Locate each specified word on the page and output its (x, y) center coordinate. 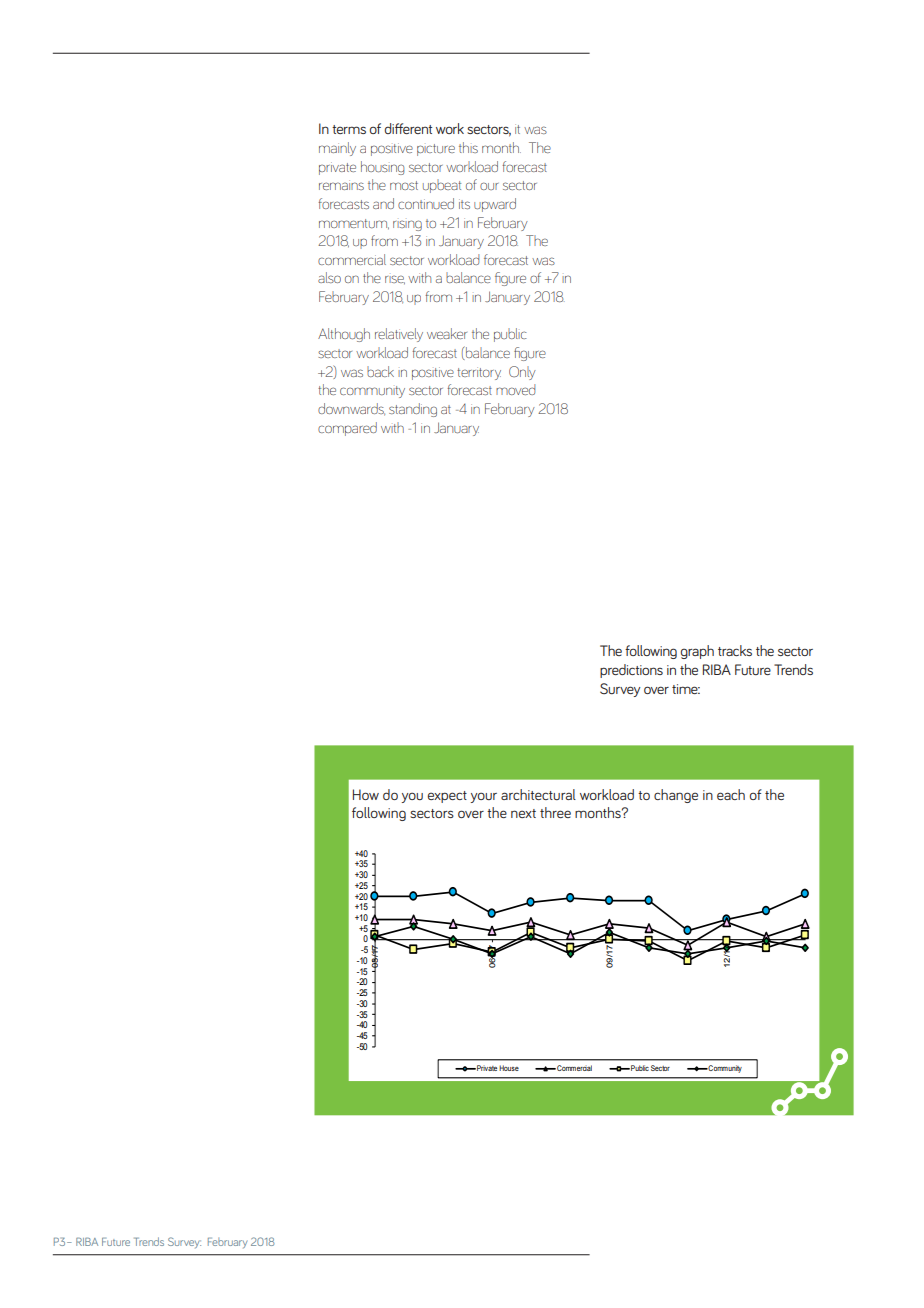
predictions (631, 671)
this (468, 147)
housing (382, 168)
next (523, 813)
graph (697, 652)
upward (495, 205)
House (509, 1068)
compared (347, 429)
